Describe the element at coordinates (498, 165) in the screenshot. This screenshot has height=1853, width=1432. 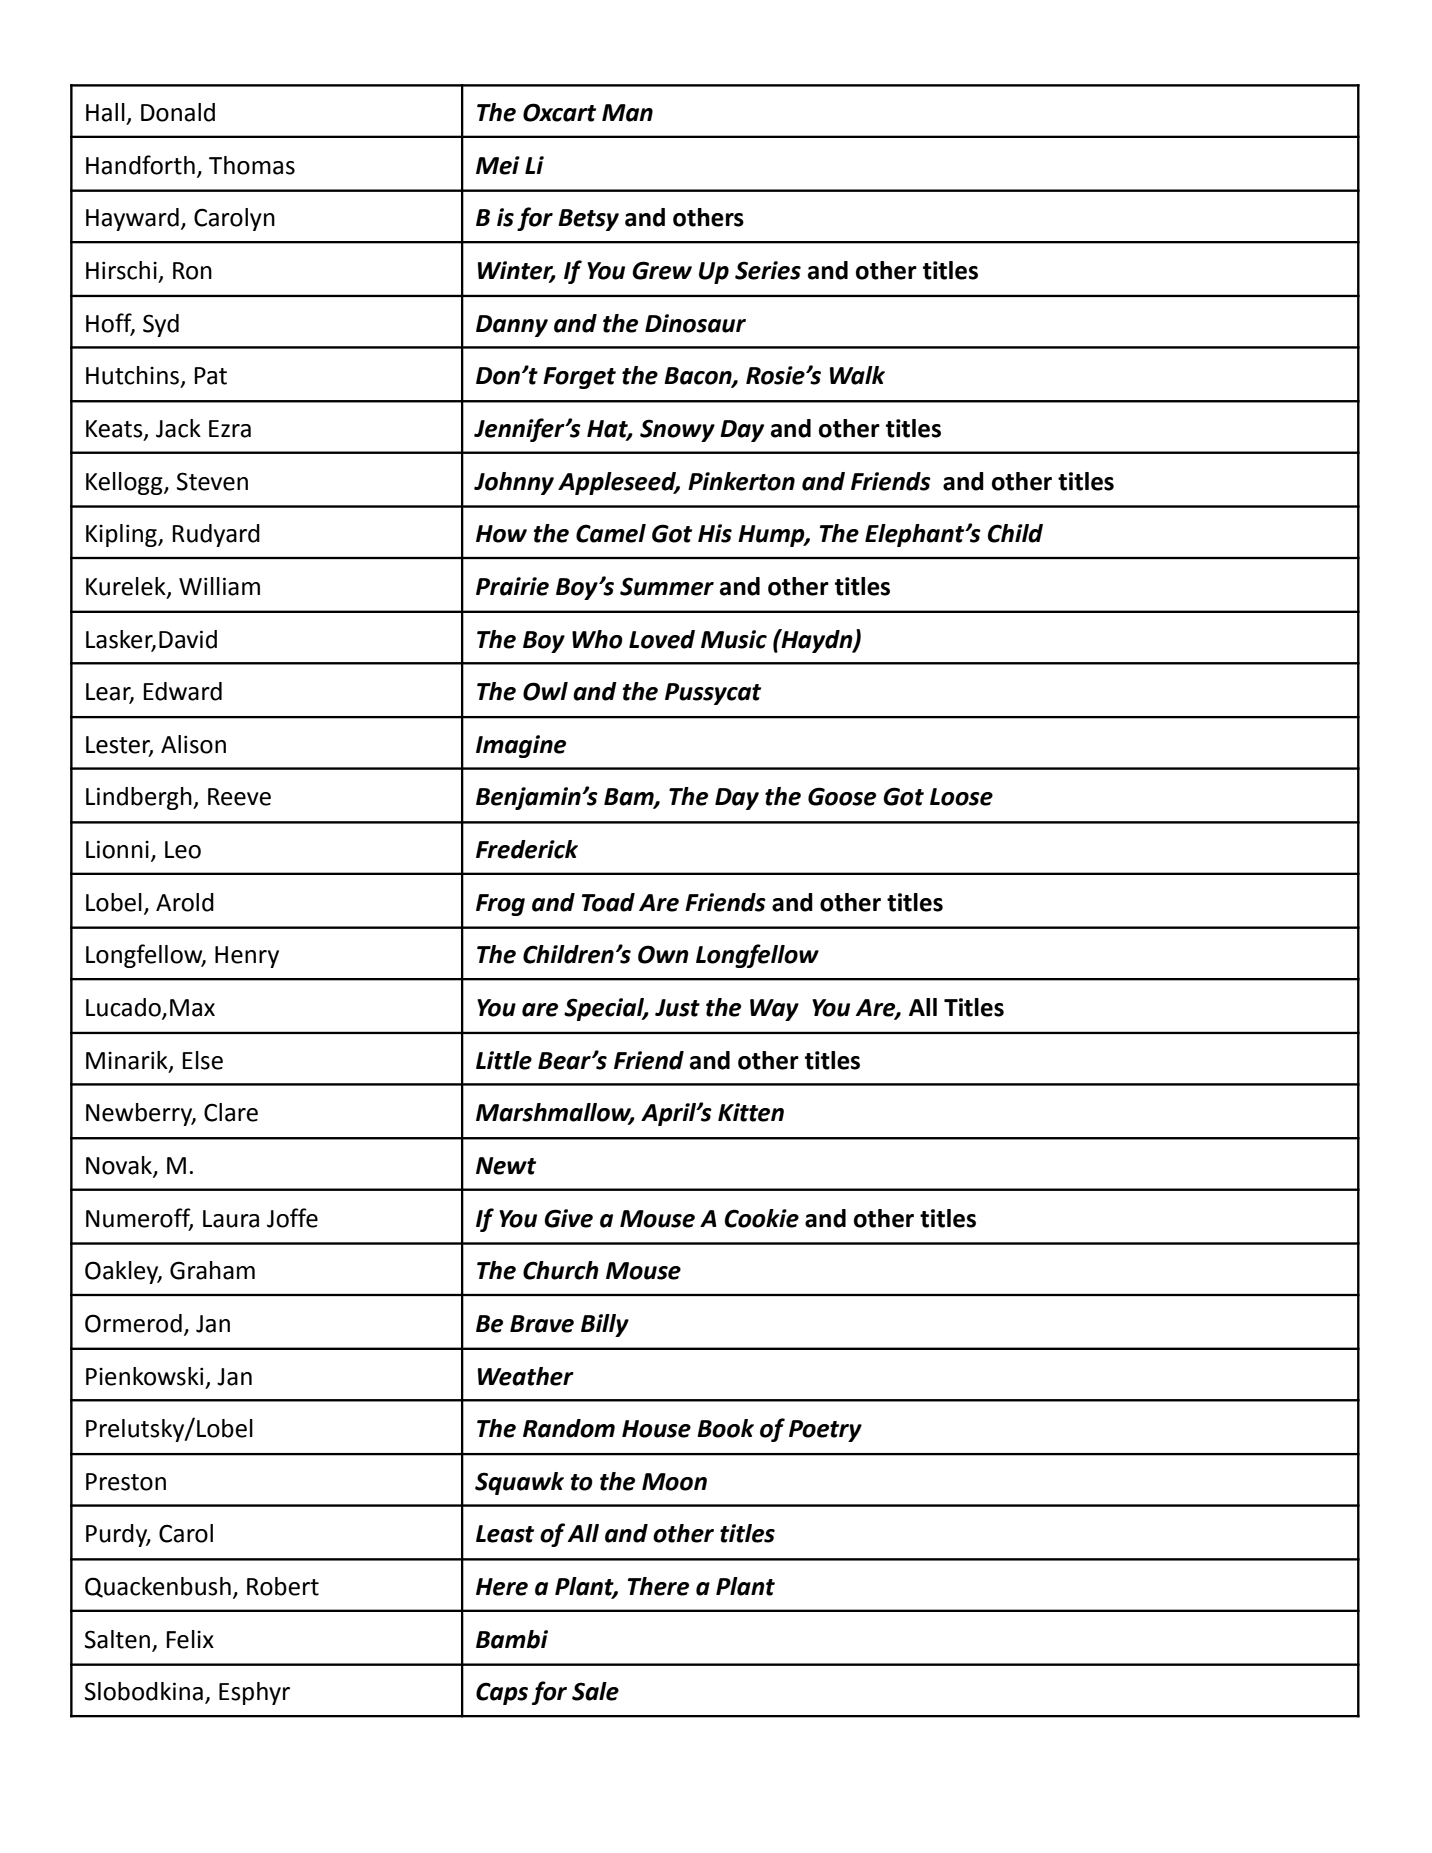
I see `Mei` at that location.
